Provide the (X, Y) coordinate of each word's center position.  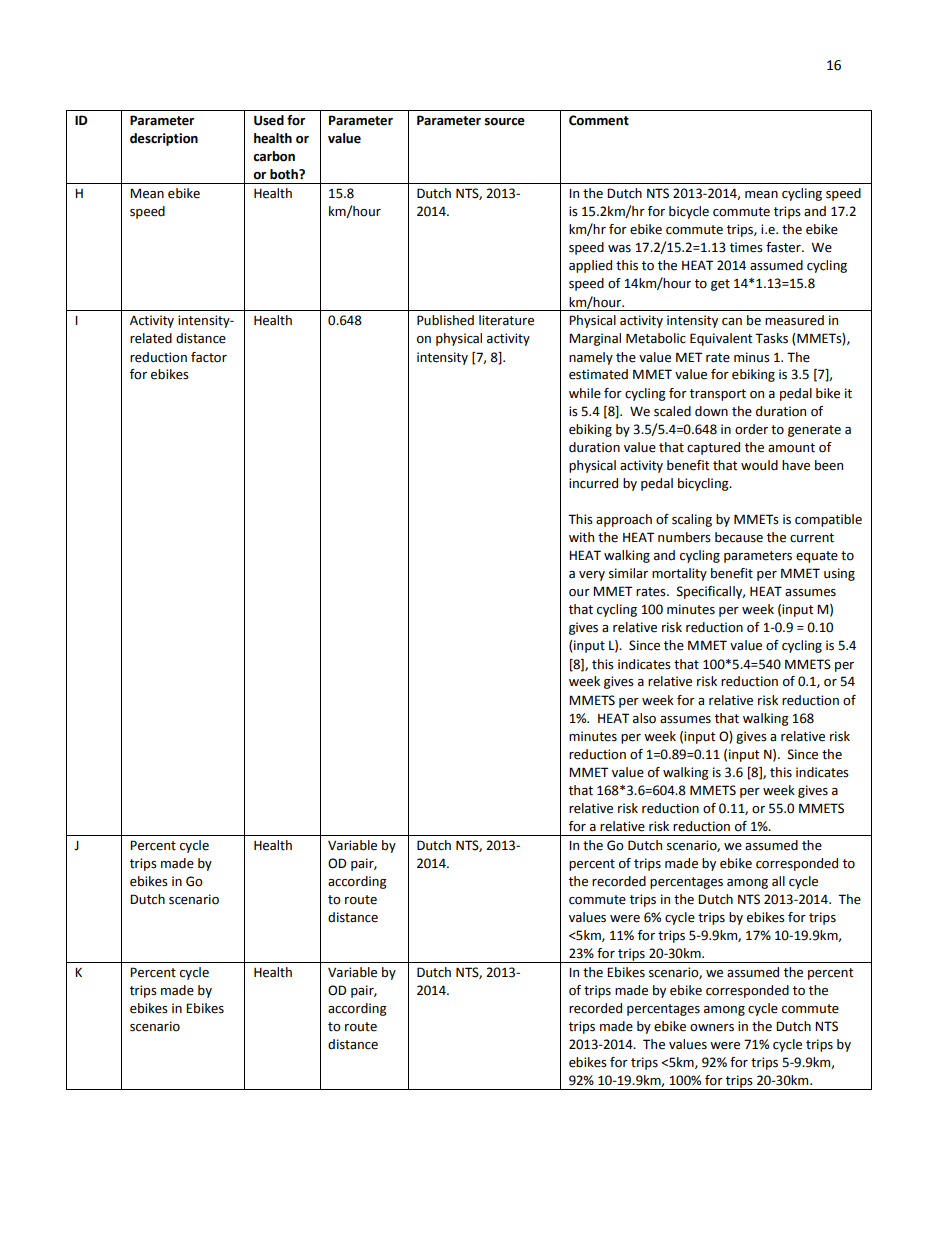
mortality (679, 574)
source (505, 122)
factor (209, 357)
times (746, 247)
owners (712, 1028)
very (592, 576)
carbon (274, 156)
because (739, 537)
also (644, 718)
